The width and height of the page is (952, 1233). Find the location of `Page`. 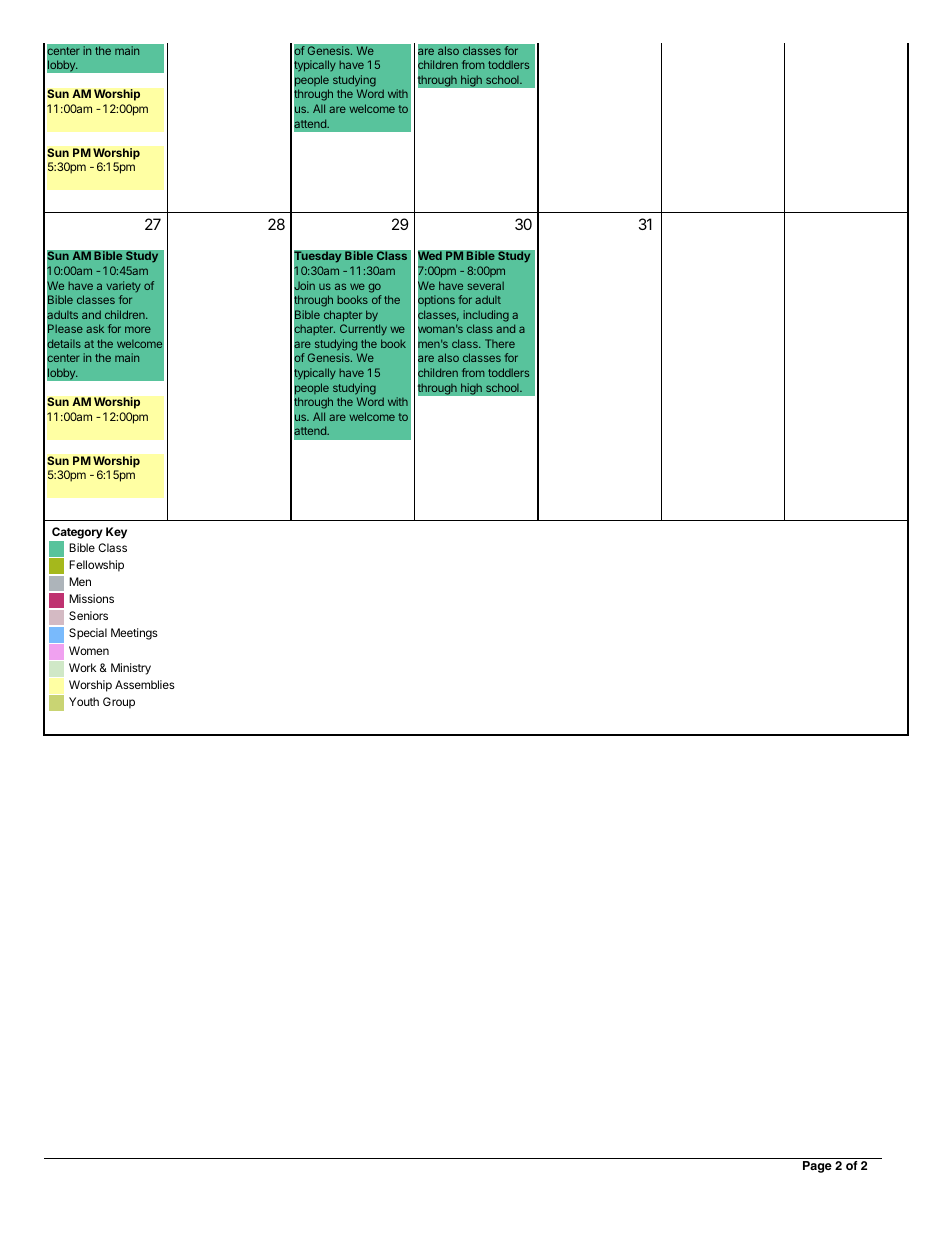

Page is located at coordinates (817, 1167).
